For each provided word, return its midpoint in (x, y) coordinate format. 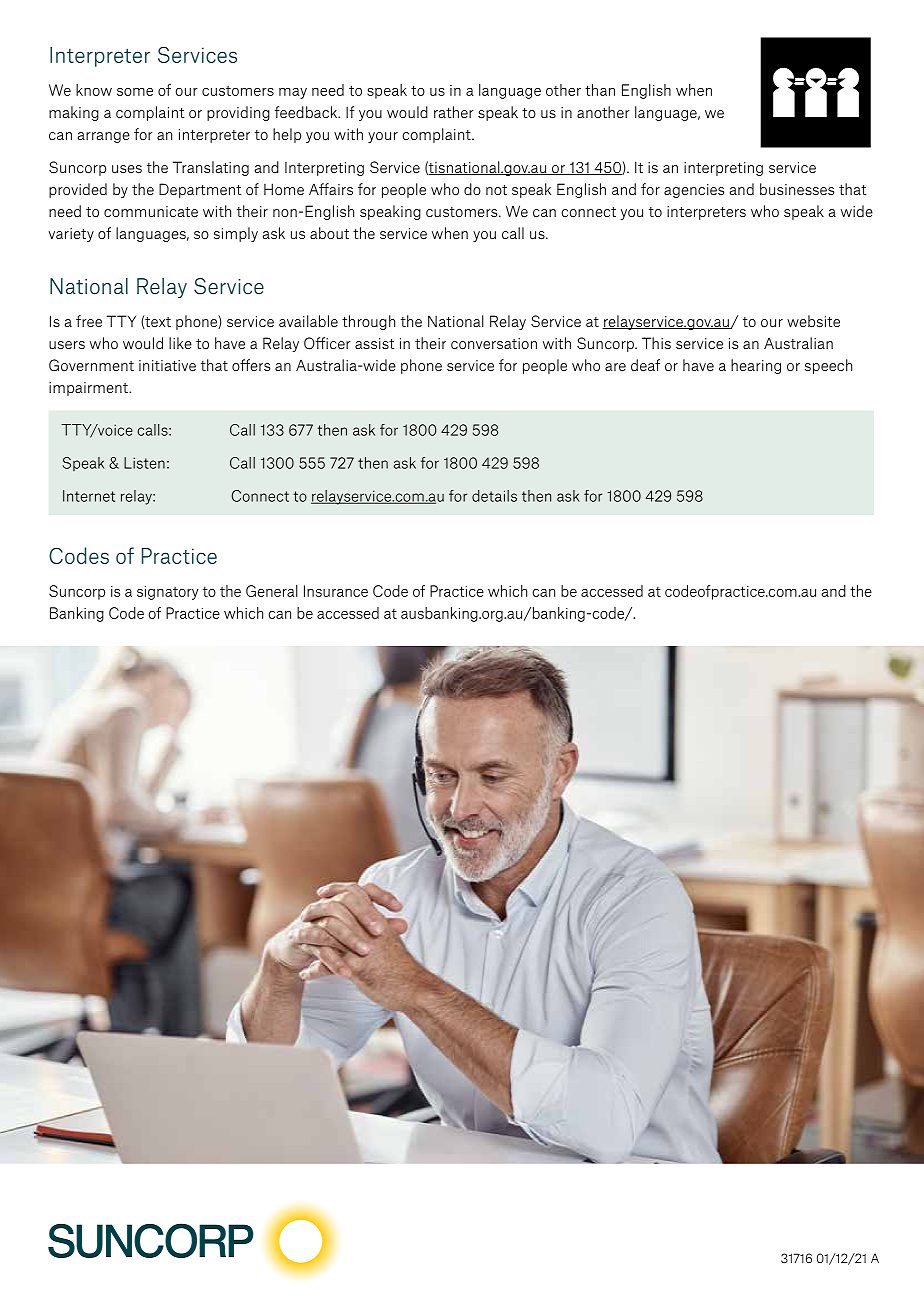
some (135, 92)
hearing (756, 366)
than (600, 90)
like (180, 343)
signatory (167, 593)
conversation (494, 343)
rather (454, 112)
